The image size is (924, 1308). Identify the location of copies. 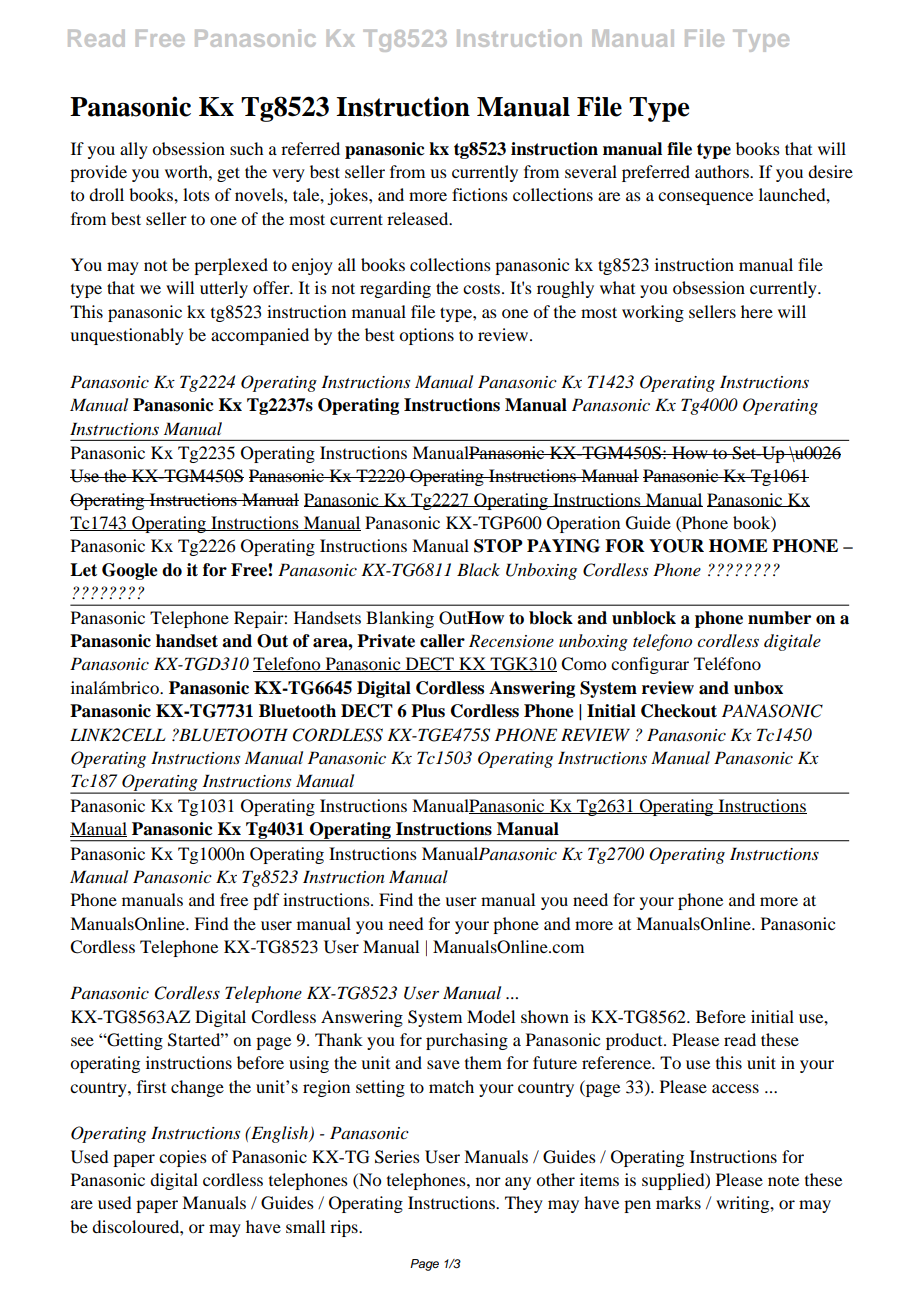
(183, 1158).
